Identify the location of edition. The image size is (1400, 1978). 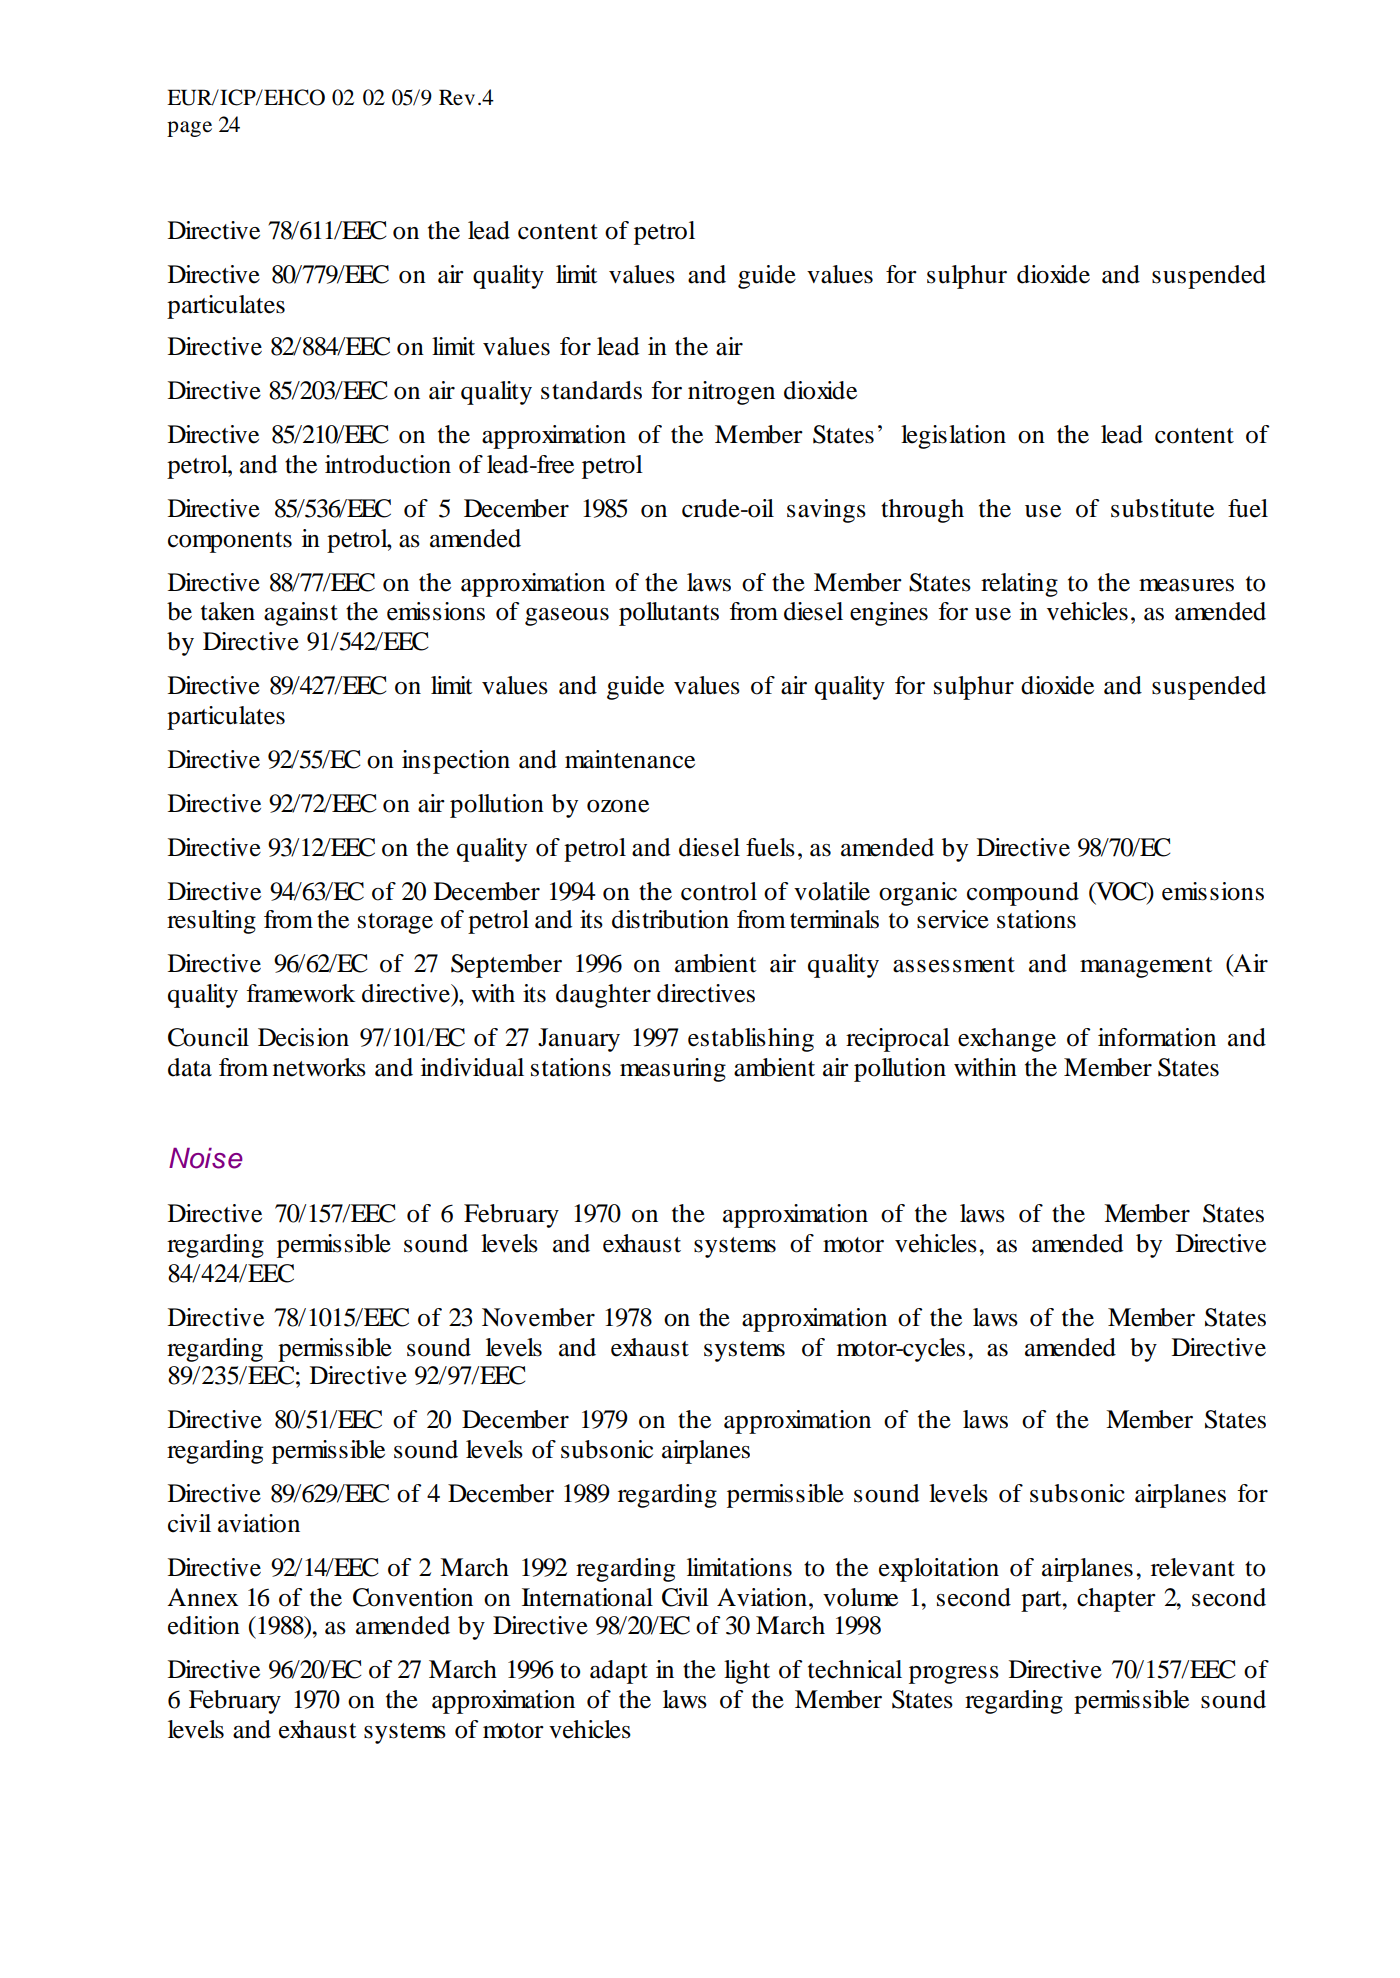
(204, 1625).
